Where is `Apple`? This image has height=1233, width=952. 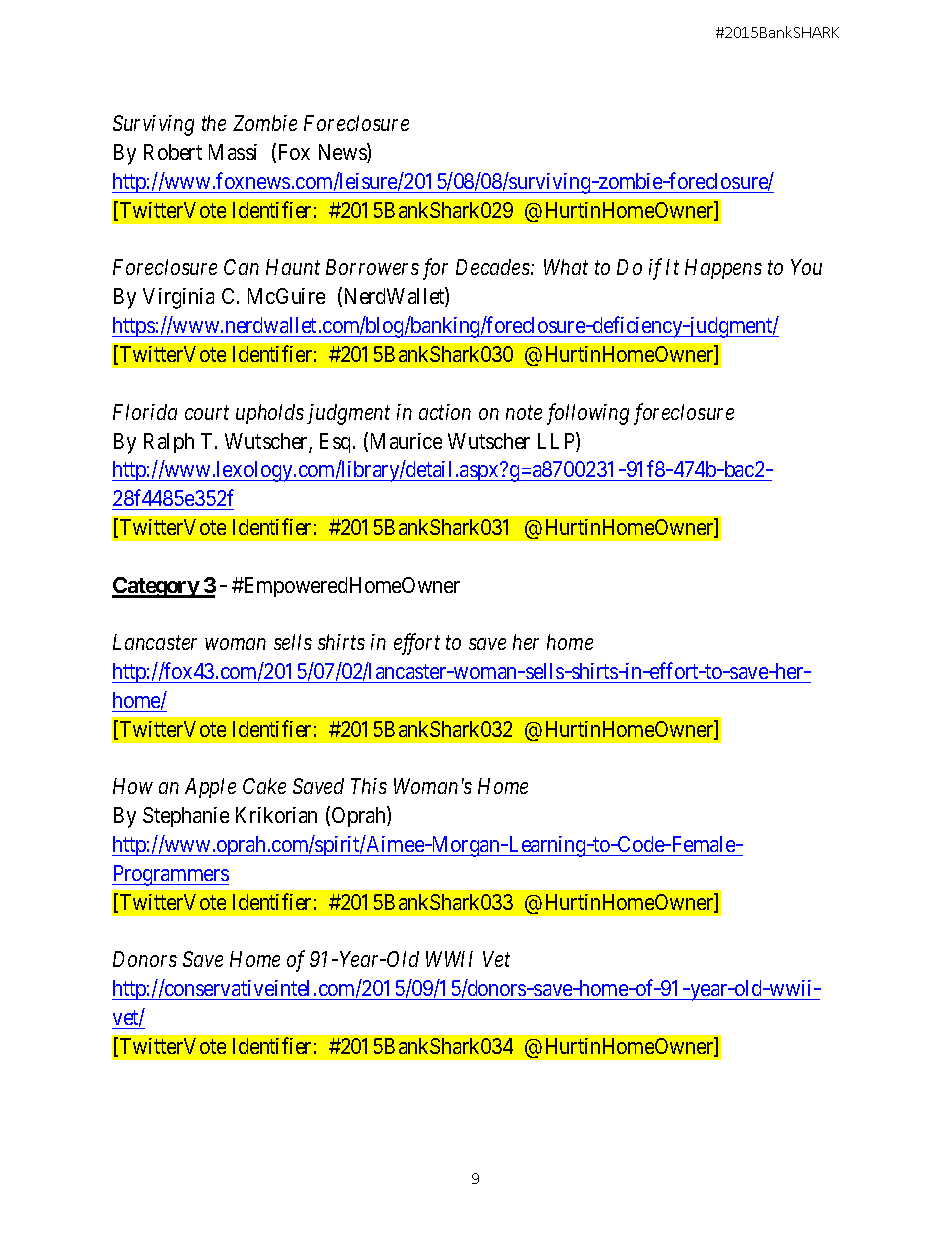
Apple is located at coordinates (210, 788).
